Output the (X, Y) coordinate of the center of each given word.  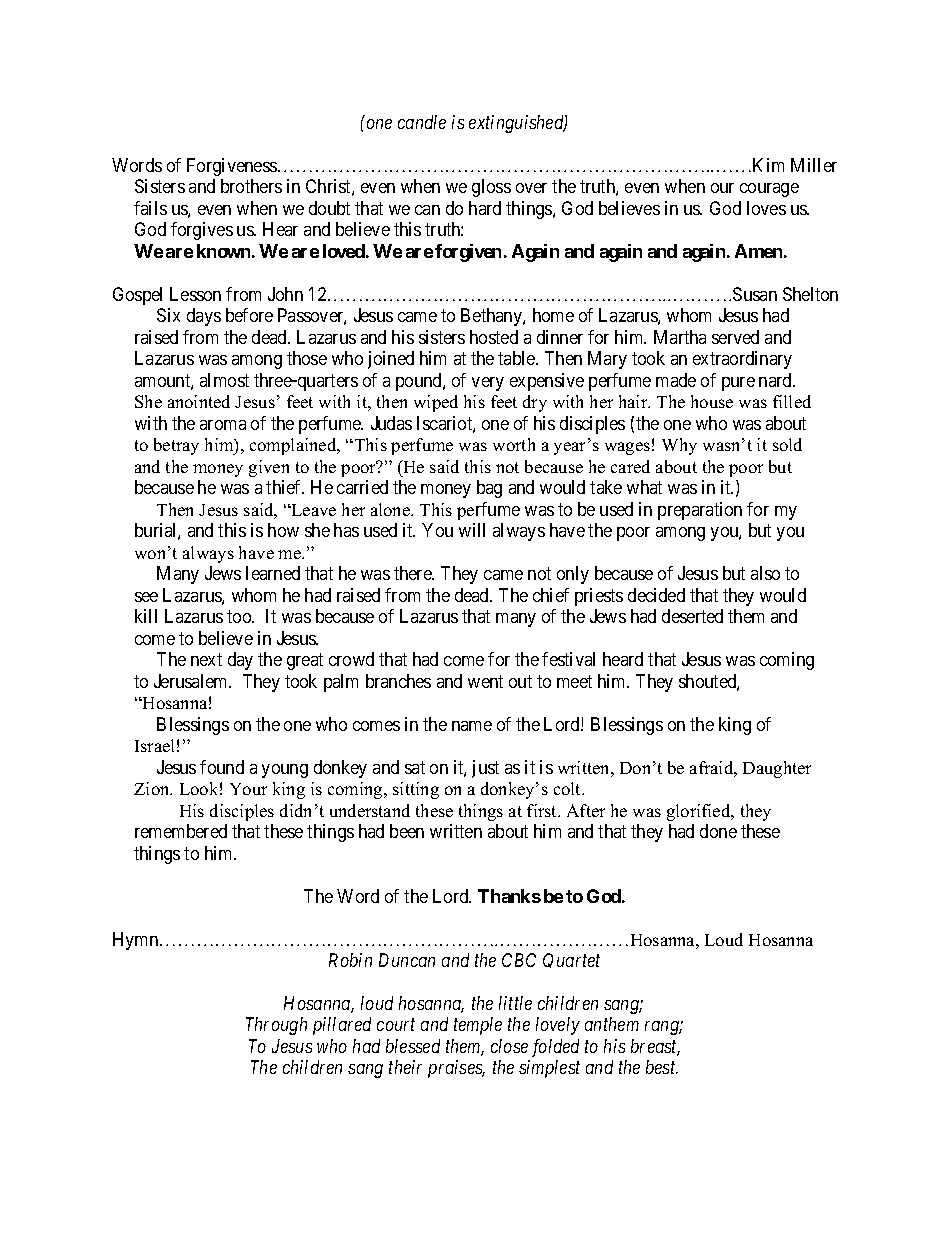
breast (655, 1047)
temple (478, 1026)
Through (276, 1026)
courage (769, 190)
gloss (491, 188)
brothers (251, 186)
